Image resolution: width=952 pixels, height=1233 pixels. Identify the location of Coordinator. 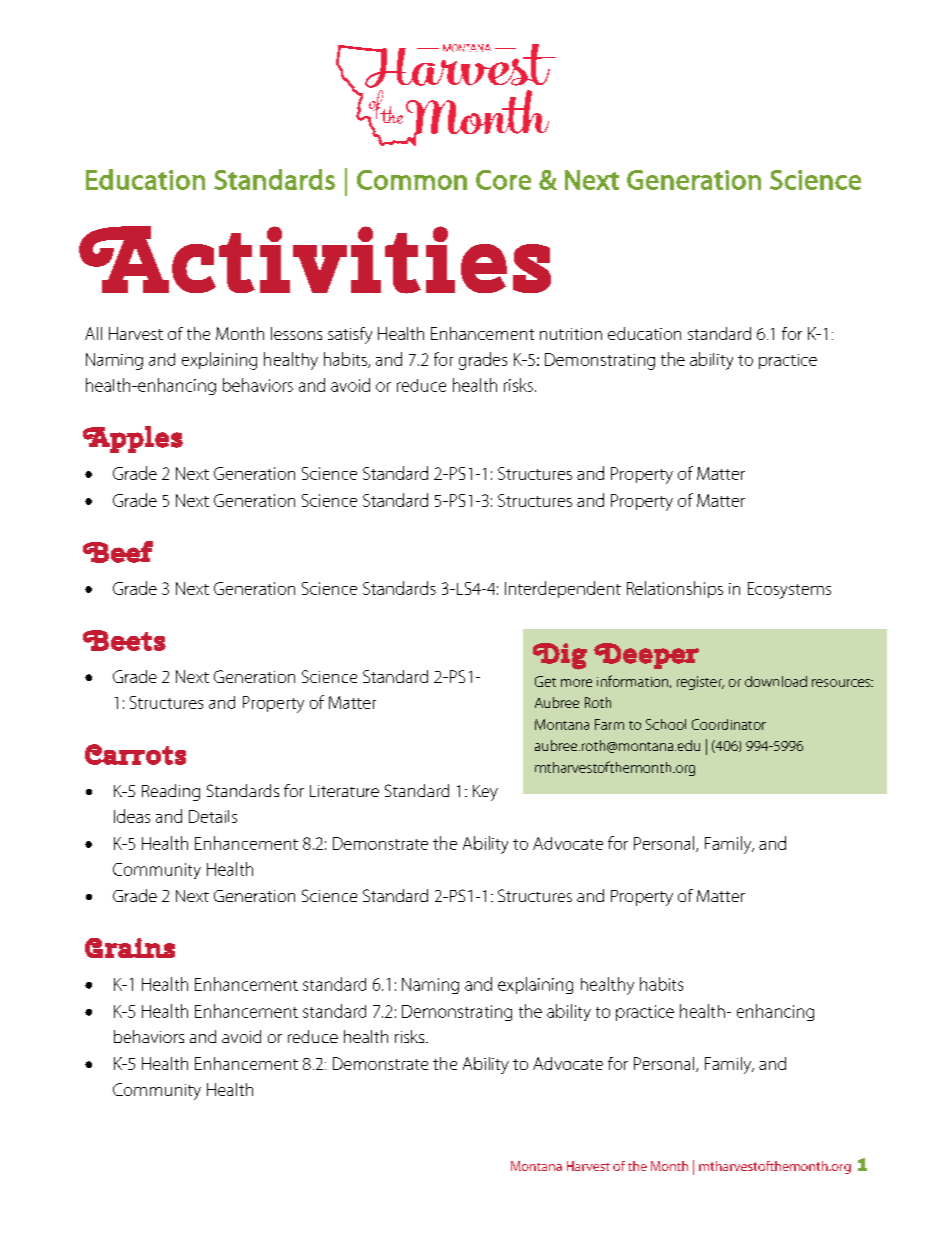
(729, 724).
